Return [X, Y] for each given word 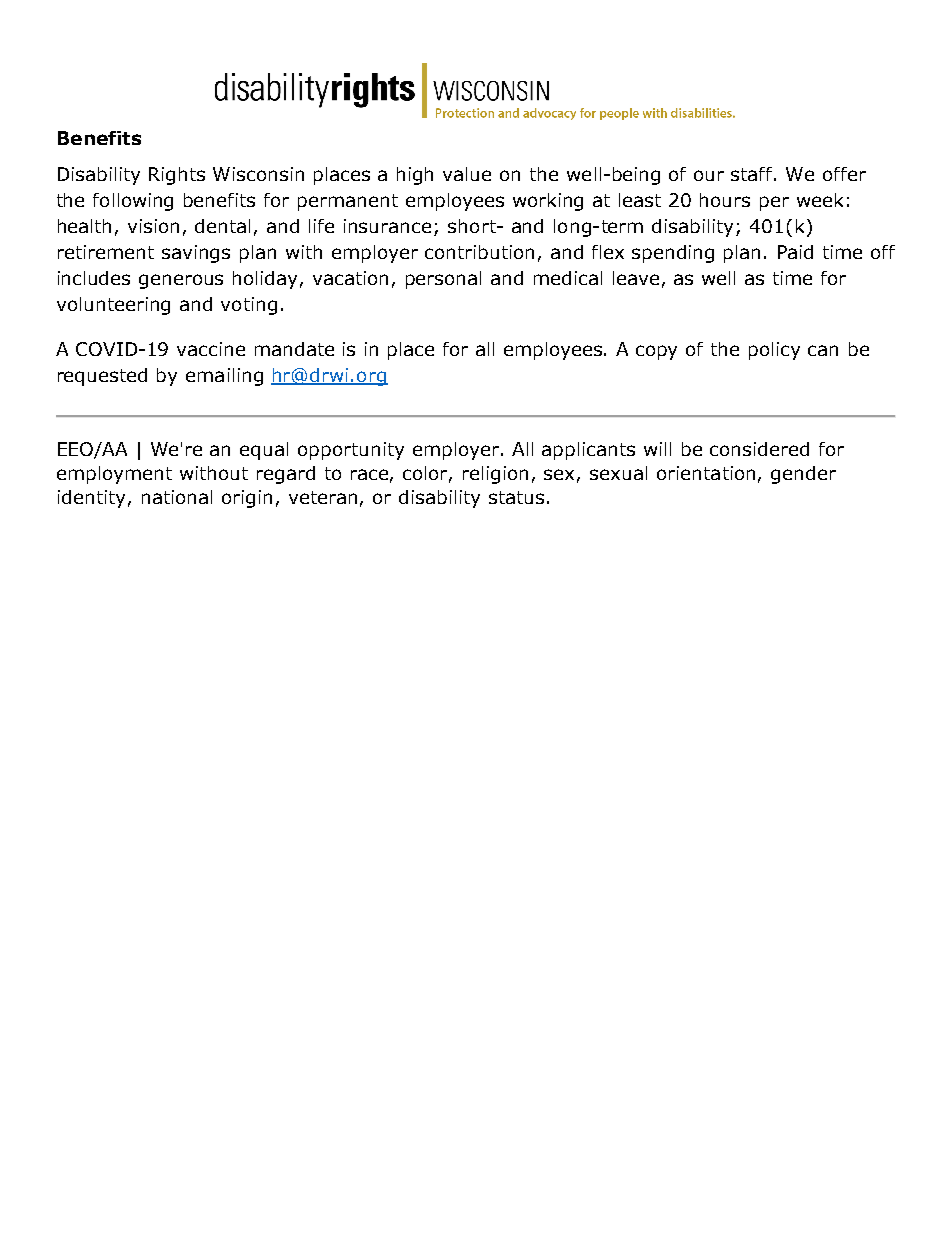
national [177, 497]
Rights [177, 176]
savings [196, 254]
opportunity [351, 451]
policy [774, 351]
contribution [479, 252]
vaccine [211, 349]
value [467, 174]
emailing [224, 377]
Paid [795, 252]
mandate [294, 349]
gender [803, 475]
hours [725, 200]
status [516, 497]
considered [759, 449]
